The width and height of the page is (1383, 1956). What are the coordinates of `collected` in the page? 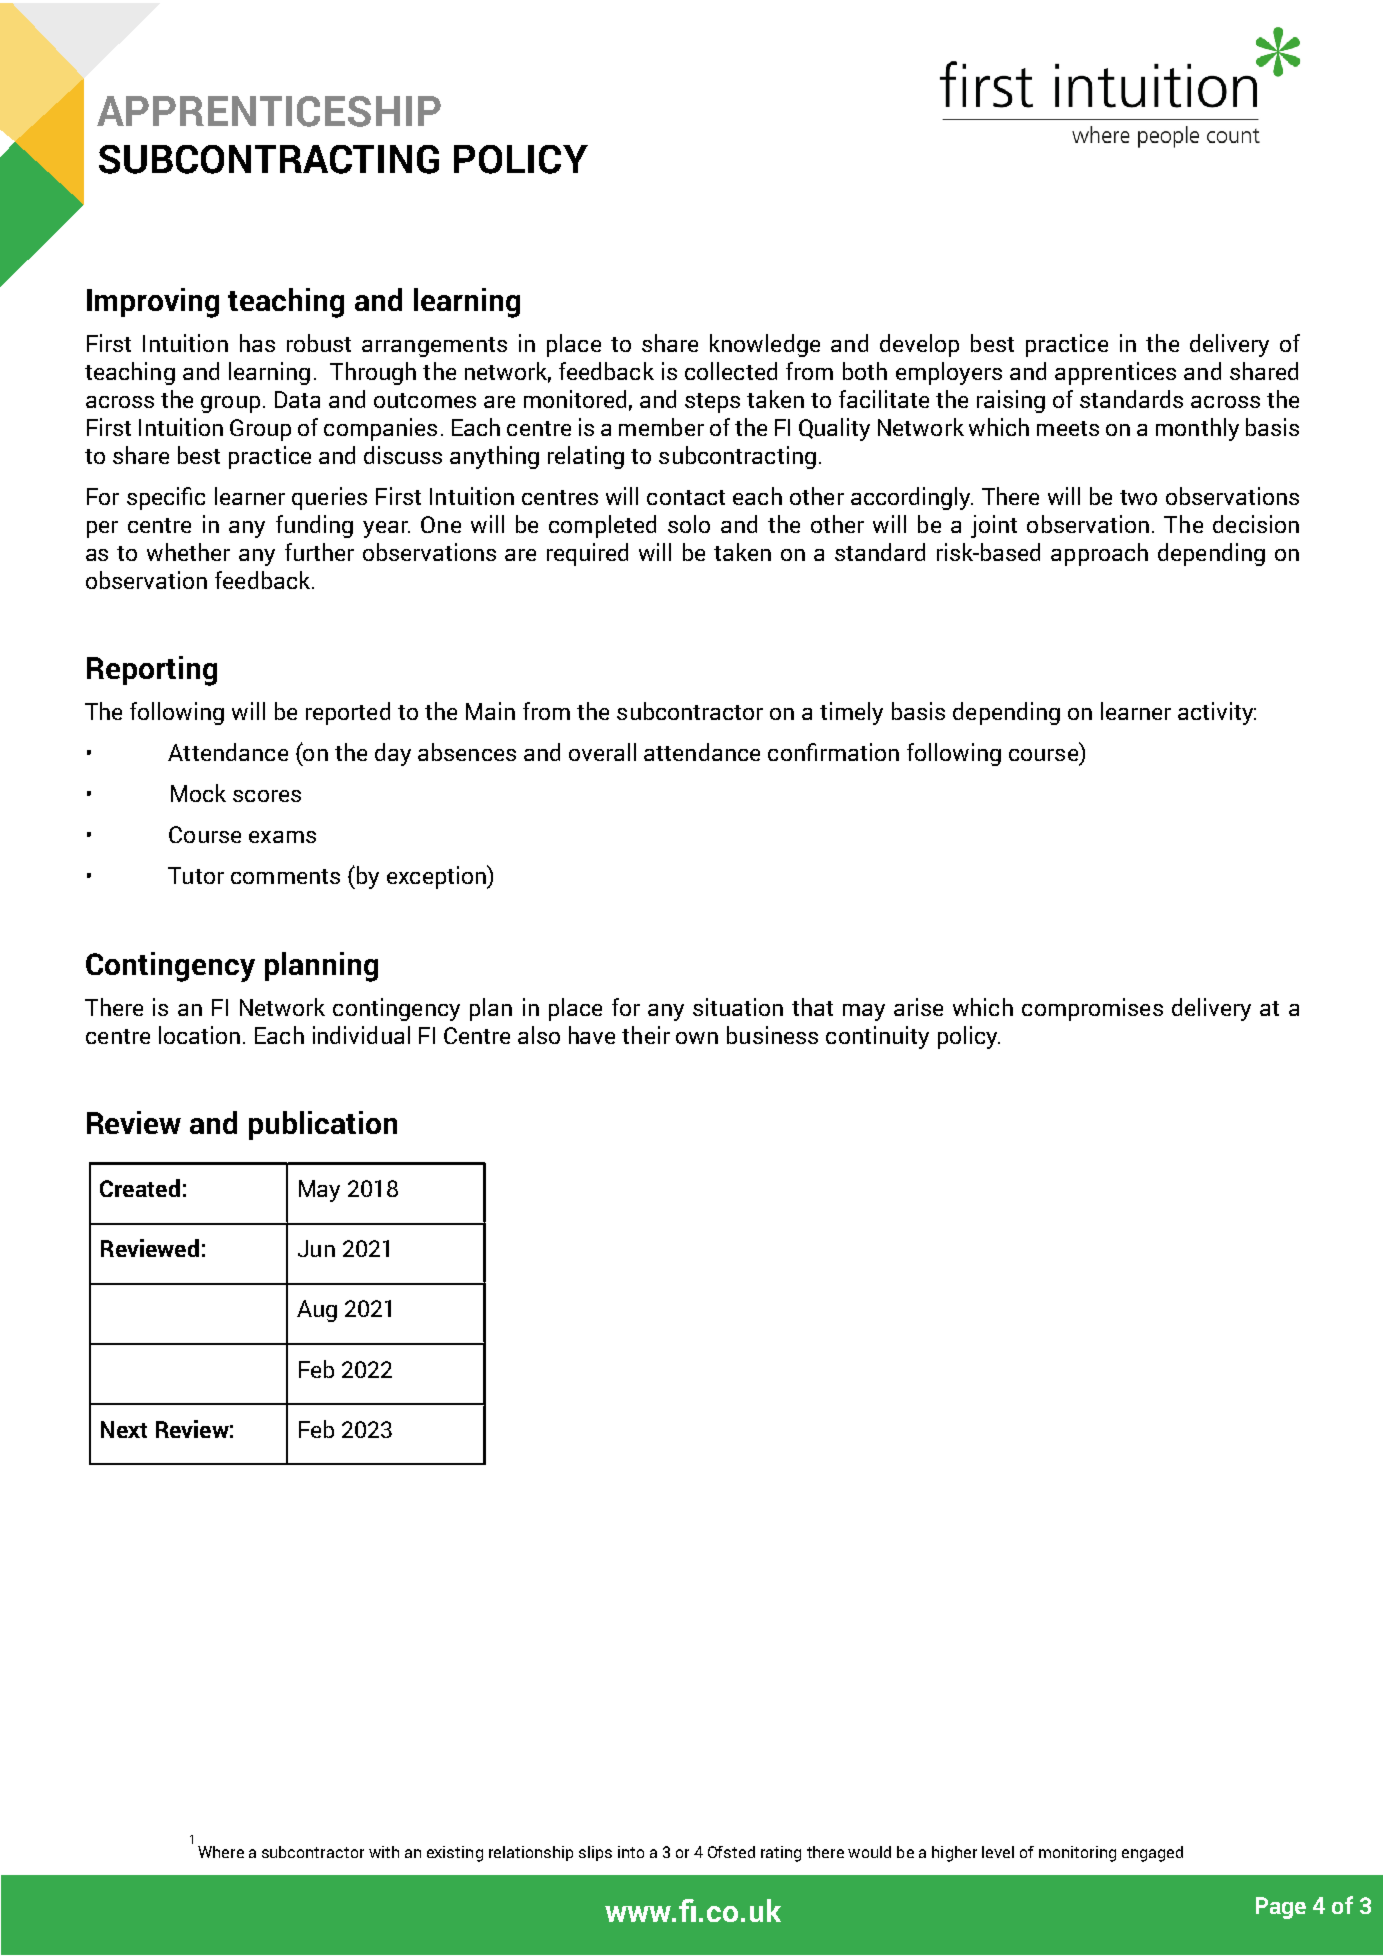 It's located at (731, 371).
